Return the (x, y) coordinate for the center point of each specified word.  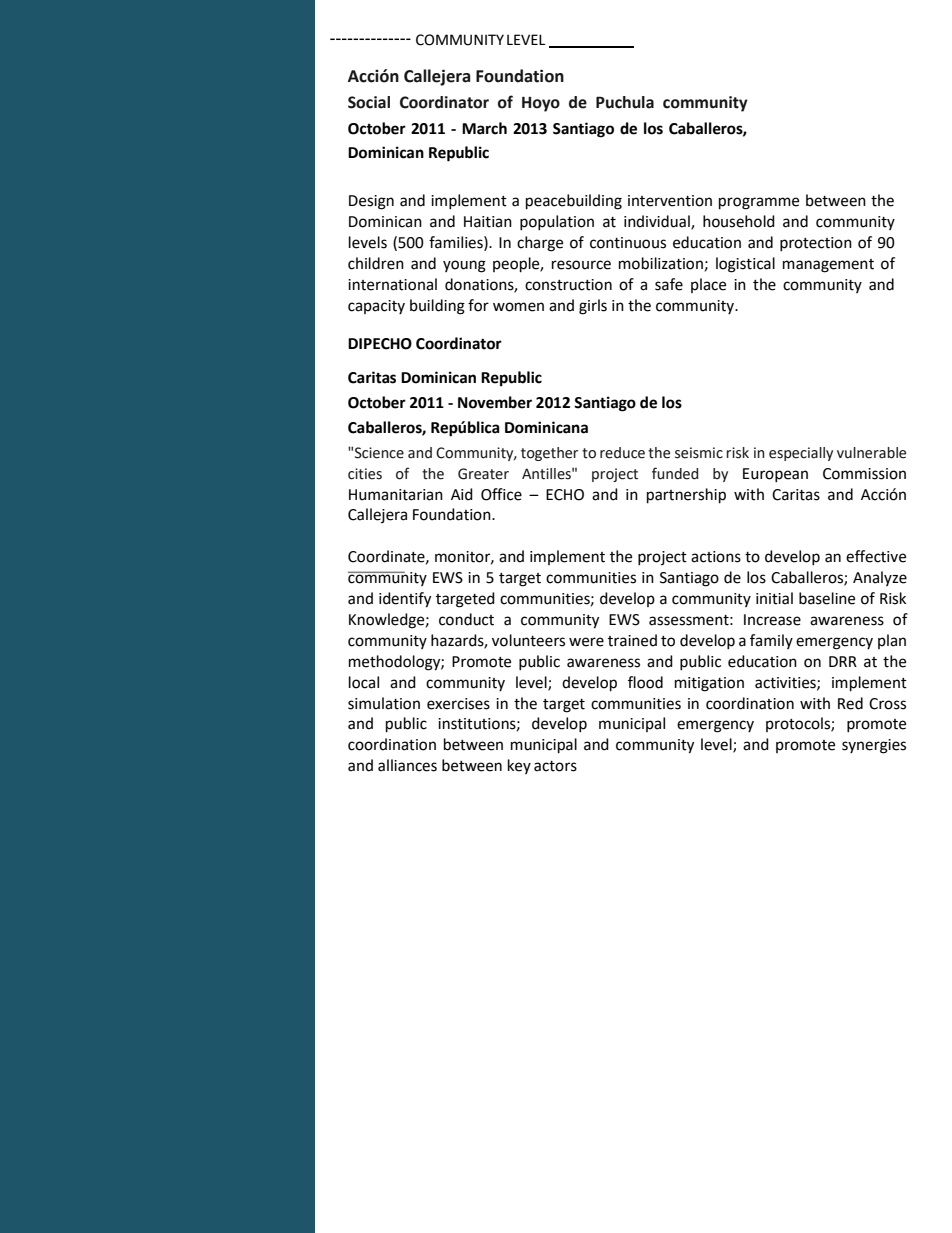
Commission (864, 474)
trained (632, 640)
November (495, 402)
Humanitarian (396, 495)
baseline (827, 598)
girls (593, 307)
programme (759, 203)
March (484, 128)
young (464, 266)
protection (816, 244)
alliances (407, 765)
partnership (686, 496)
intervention (670, 201)
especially (801, 454)
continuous (628, 243)
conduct (466, 619)
